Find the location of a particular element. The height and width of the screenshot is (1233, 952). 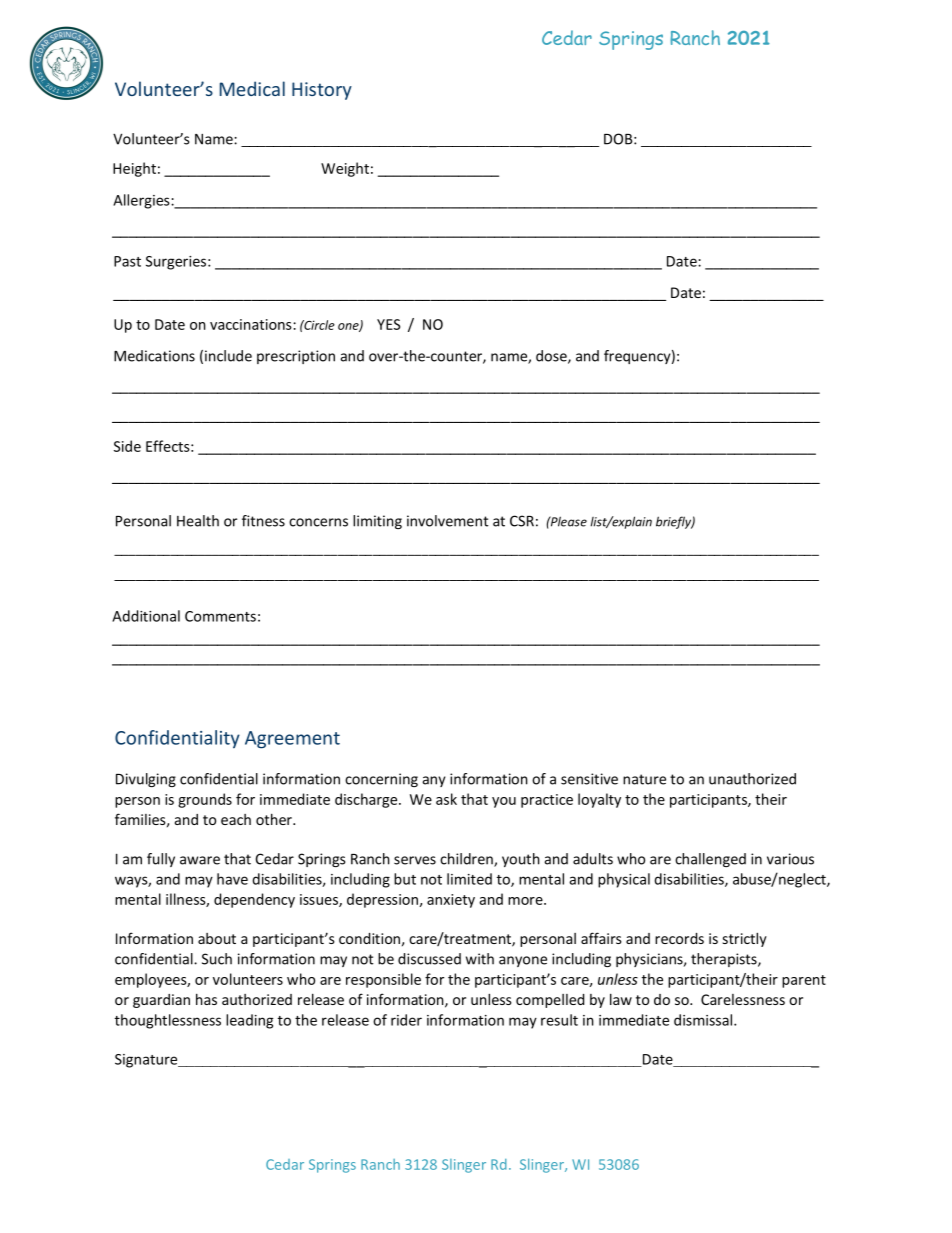

Weight is located at coordinates (345, 169).
